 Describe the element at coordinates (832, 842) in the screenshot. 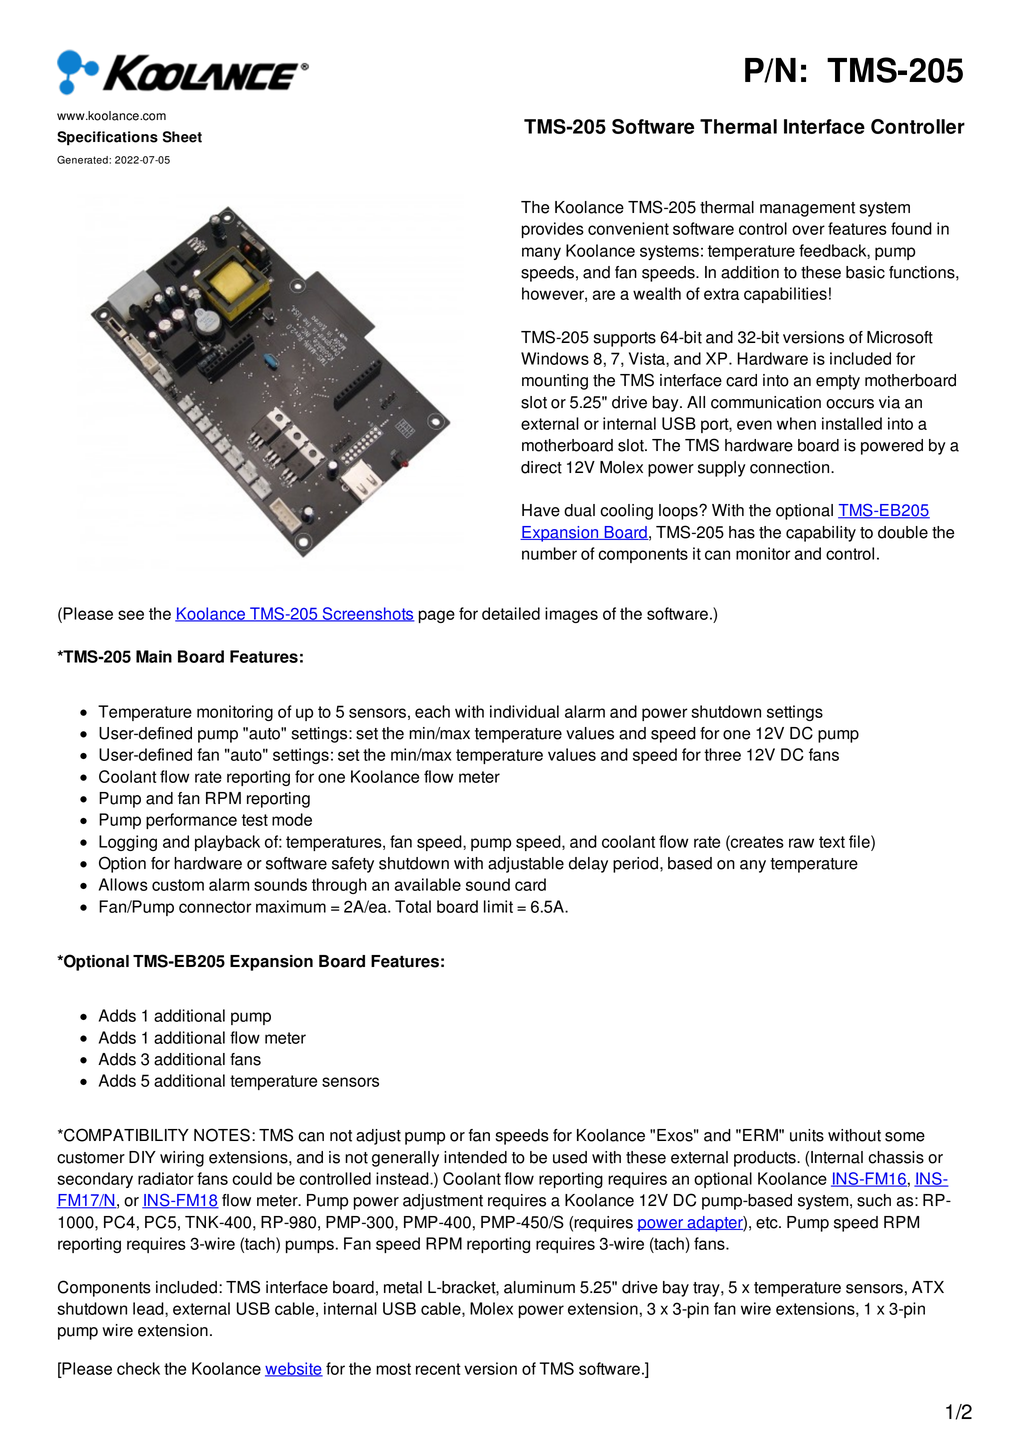

I see `text` at that location.
